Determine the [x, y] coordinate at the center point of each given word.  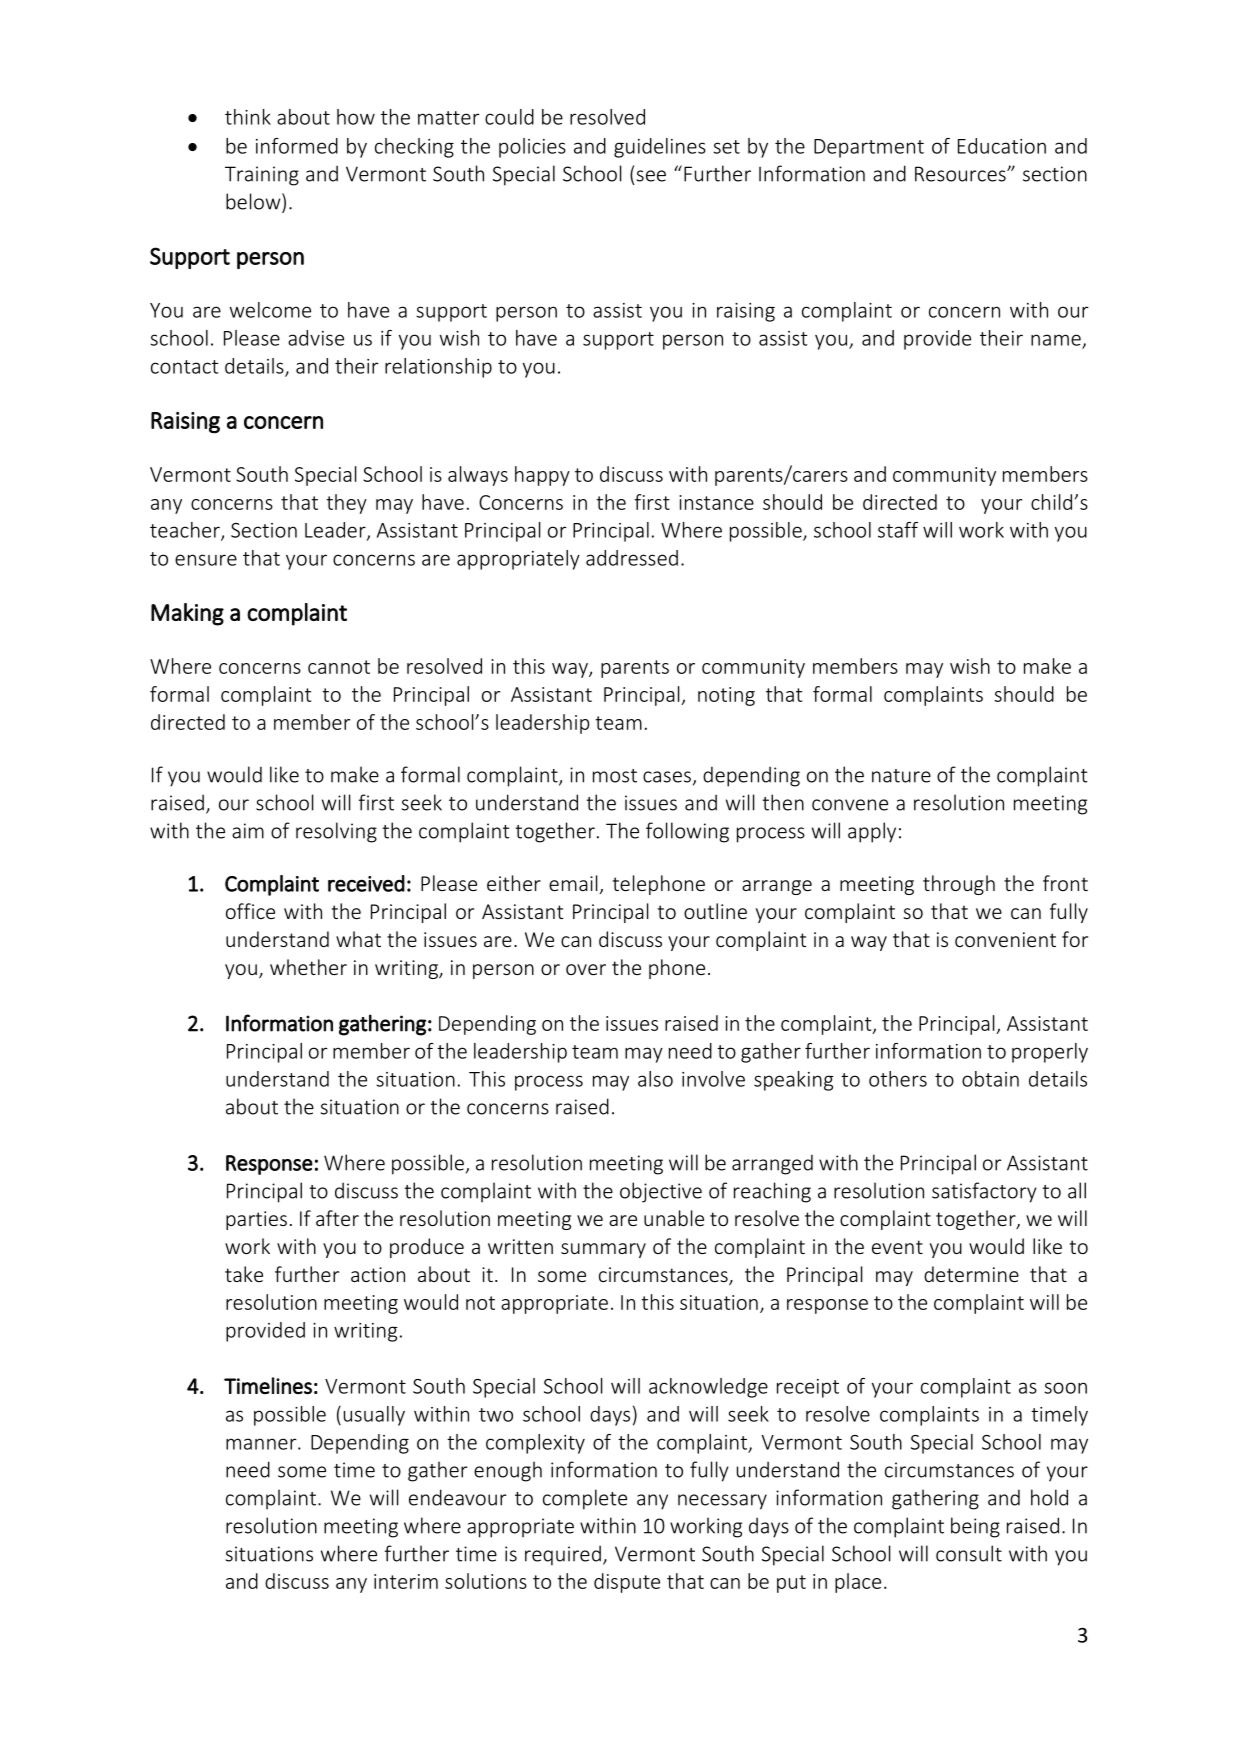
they [346, 504]
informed [297, 146]
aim [248, 831]
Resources [961, 174]
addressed [632, 558]
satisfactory [984, 1192]
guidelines [660, 148]
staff [898, 530]
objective [661, 1192]
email [573, 883]
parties [256, 1220]
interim [406, 1581]
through [959, 885]
